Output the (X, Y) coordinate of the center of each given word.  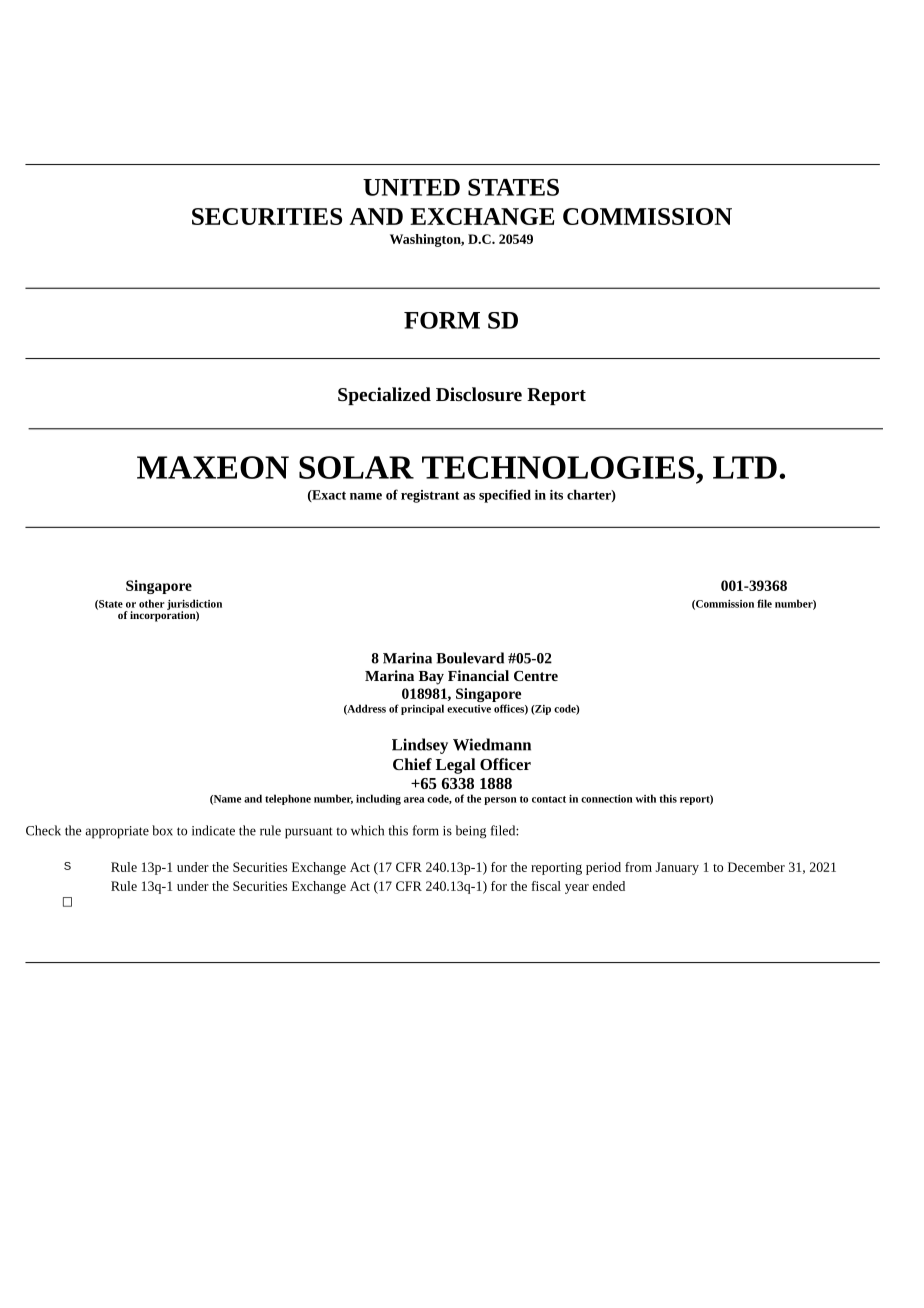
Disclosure (479, 394)
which (367, 830)
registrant (430, 496)
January (677, 868)
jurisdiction (194, 605)
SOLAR (356, 467)
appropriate (117, 832)
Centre (536, 676)
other (152, 603)
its (556, 495)
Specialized (384, 396)
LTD (745, 467)
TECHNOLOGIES (558, 467)
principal (422, 709)
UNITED (411, 187)
